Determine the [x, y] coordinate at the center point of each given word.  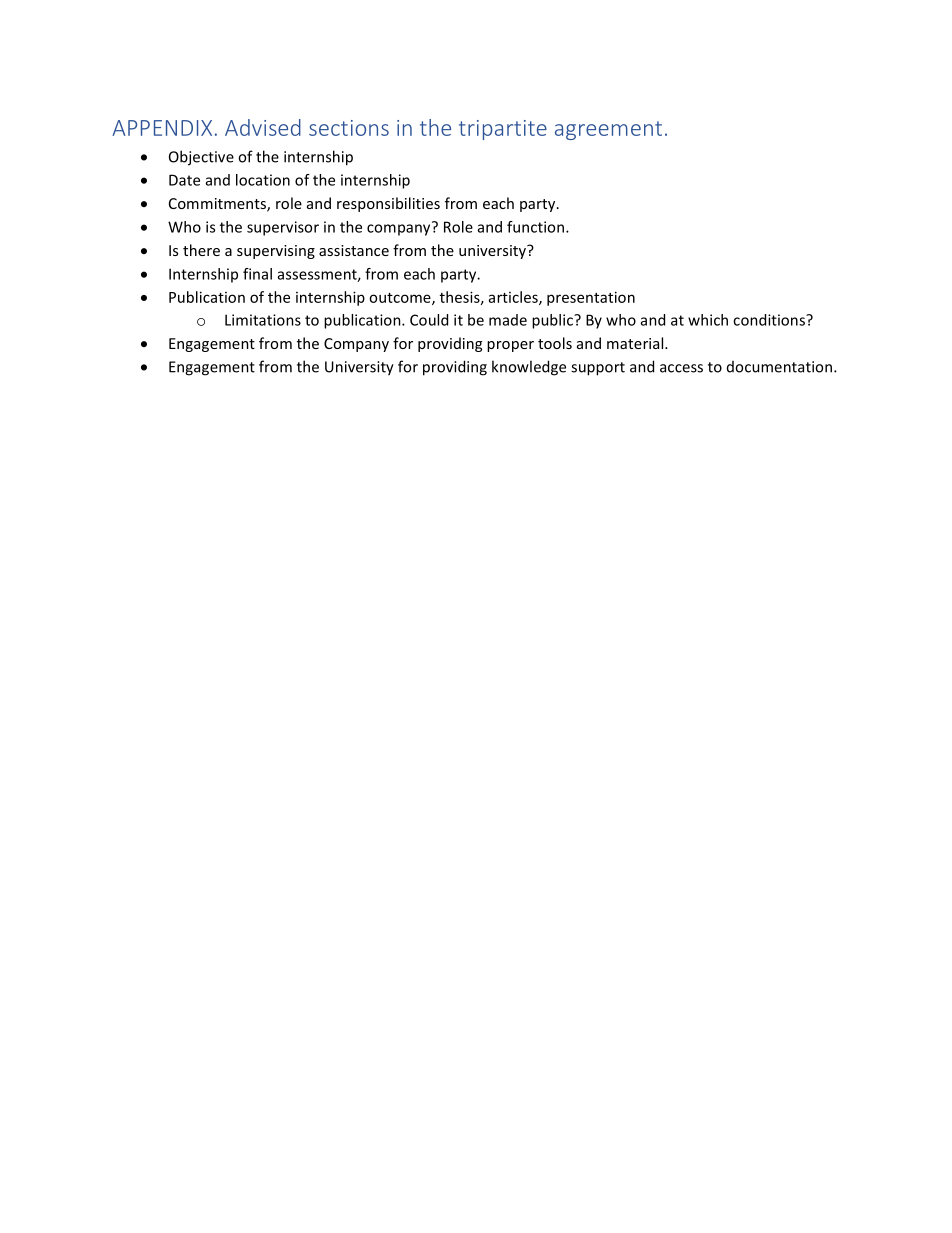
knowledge [529, 368]
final [257, 274]
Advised [263, 127]
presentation [591, 298]
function [535, 227]
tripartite [503, 130]
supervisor [283, 228]
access [681, 368]
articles [514, 298]
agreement [608, 130]
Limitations [263, 320]
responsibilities [388, 204]
